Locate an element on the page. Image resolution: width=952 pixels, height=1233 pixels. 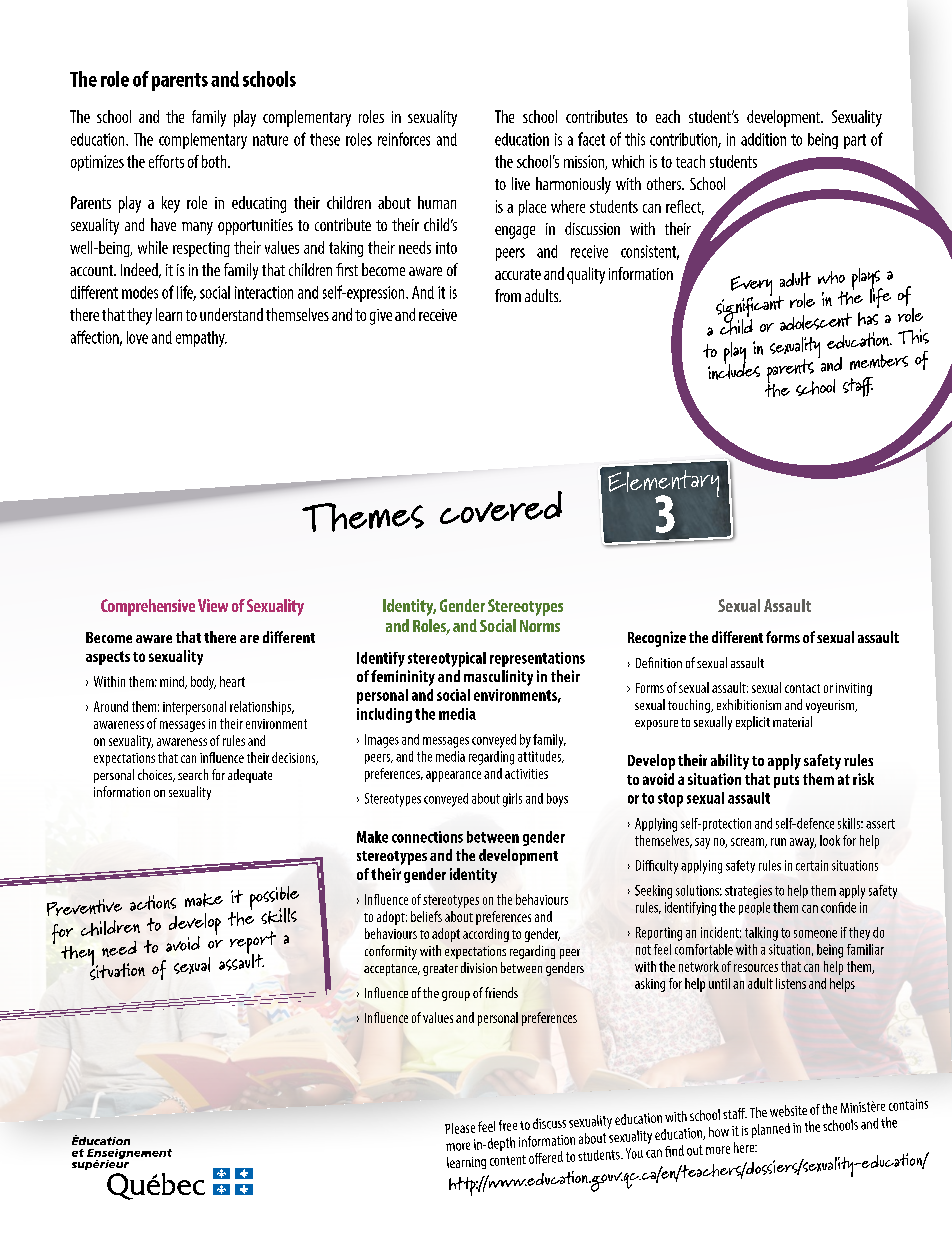
Norms is located at coordinates (540, 626).
